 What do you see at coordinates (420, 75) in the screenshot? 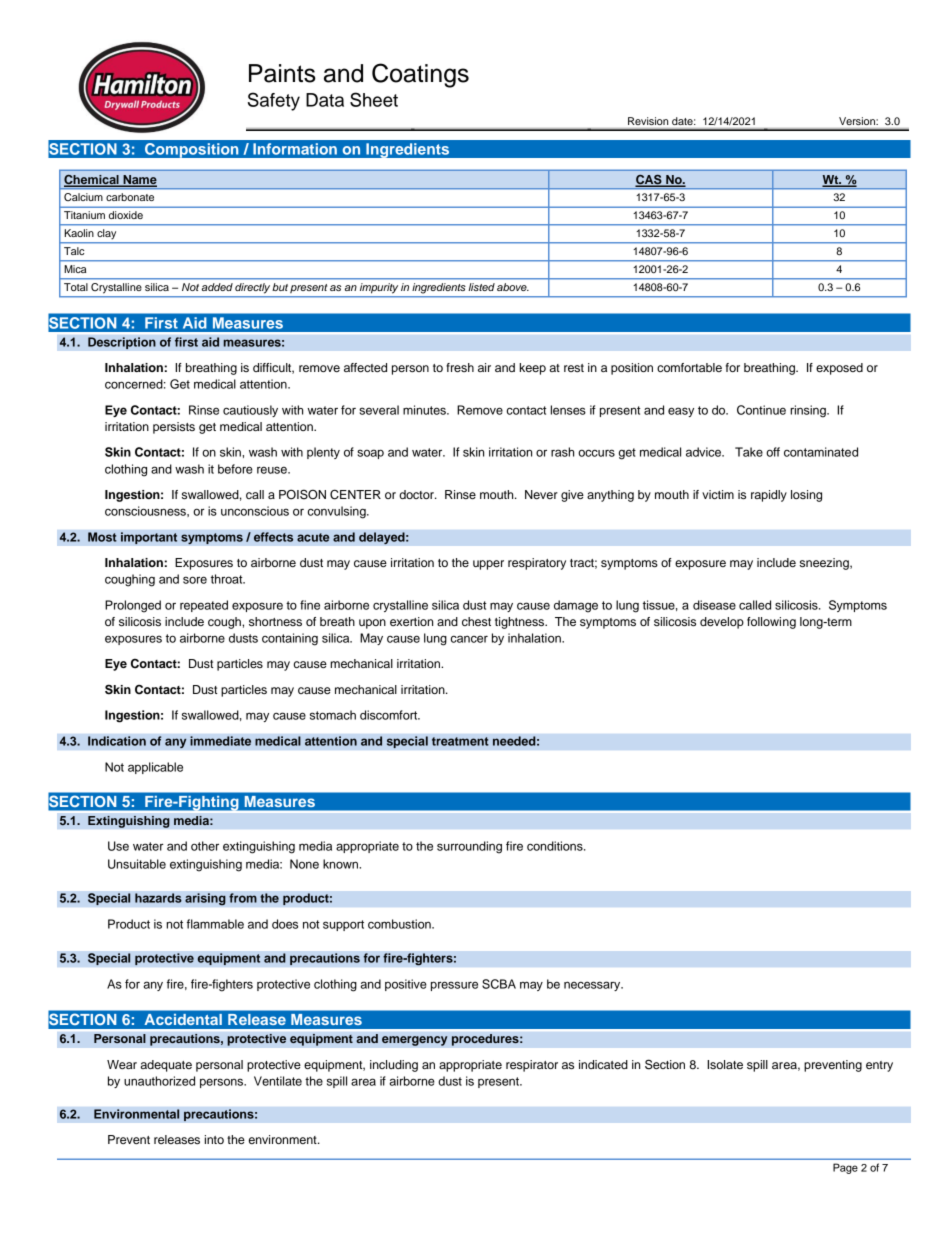
I see `Coatings` at bounding box center [420, 75].
